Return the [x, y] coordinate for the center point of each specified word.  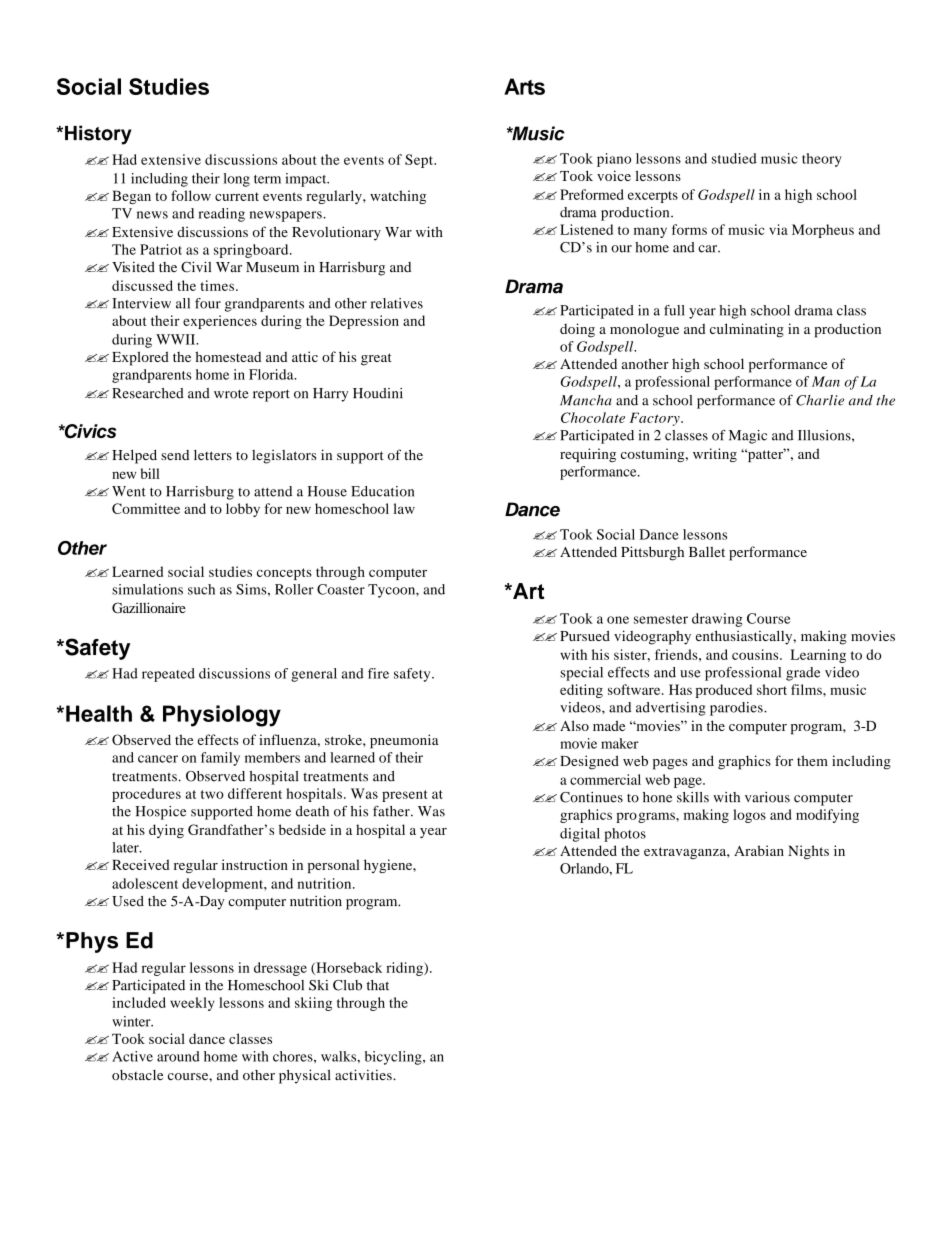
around [178, 1056]
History [98, 135]
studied [734, 158]
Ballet [707, 551]
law [404, 508]
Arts [524, 86]
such [201, 589]
